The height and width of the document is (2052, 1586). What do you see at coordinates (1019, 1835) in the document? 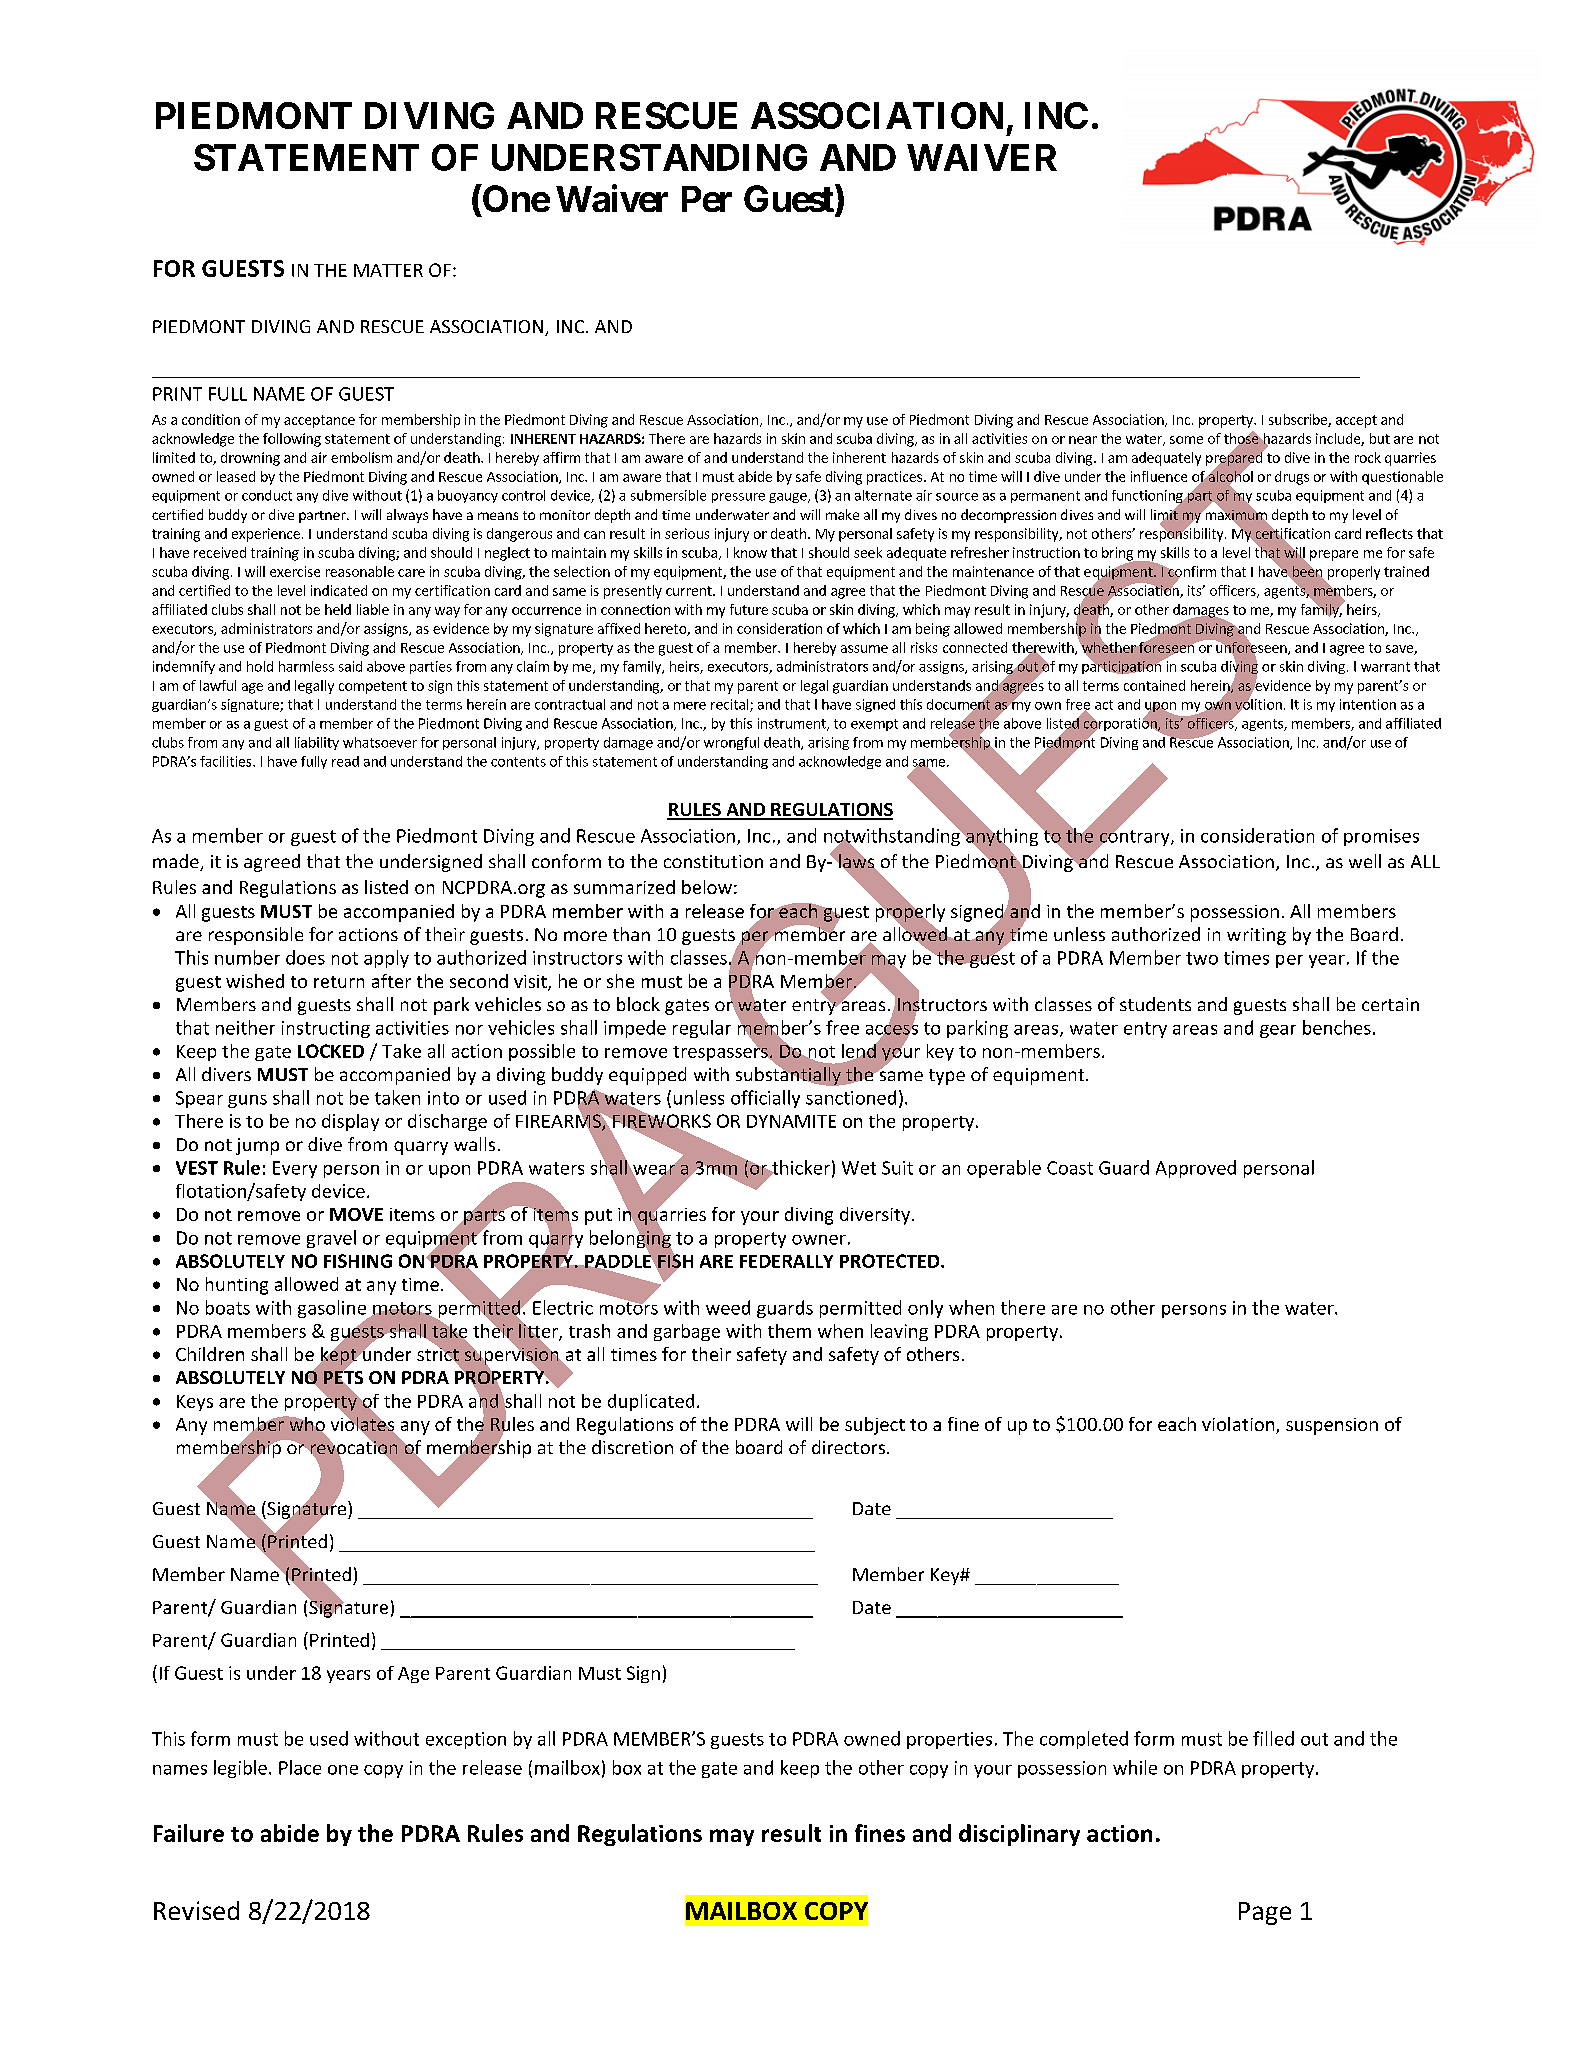
I see `disciplinary` at bounding box center [1019, 1835].
